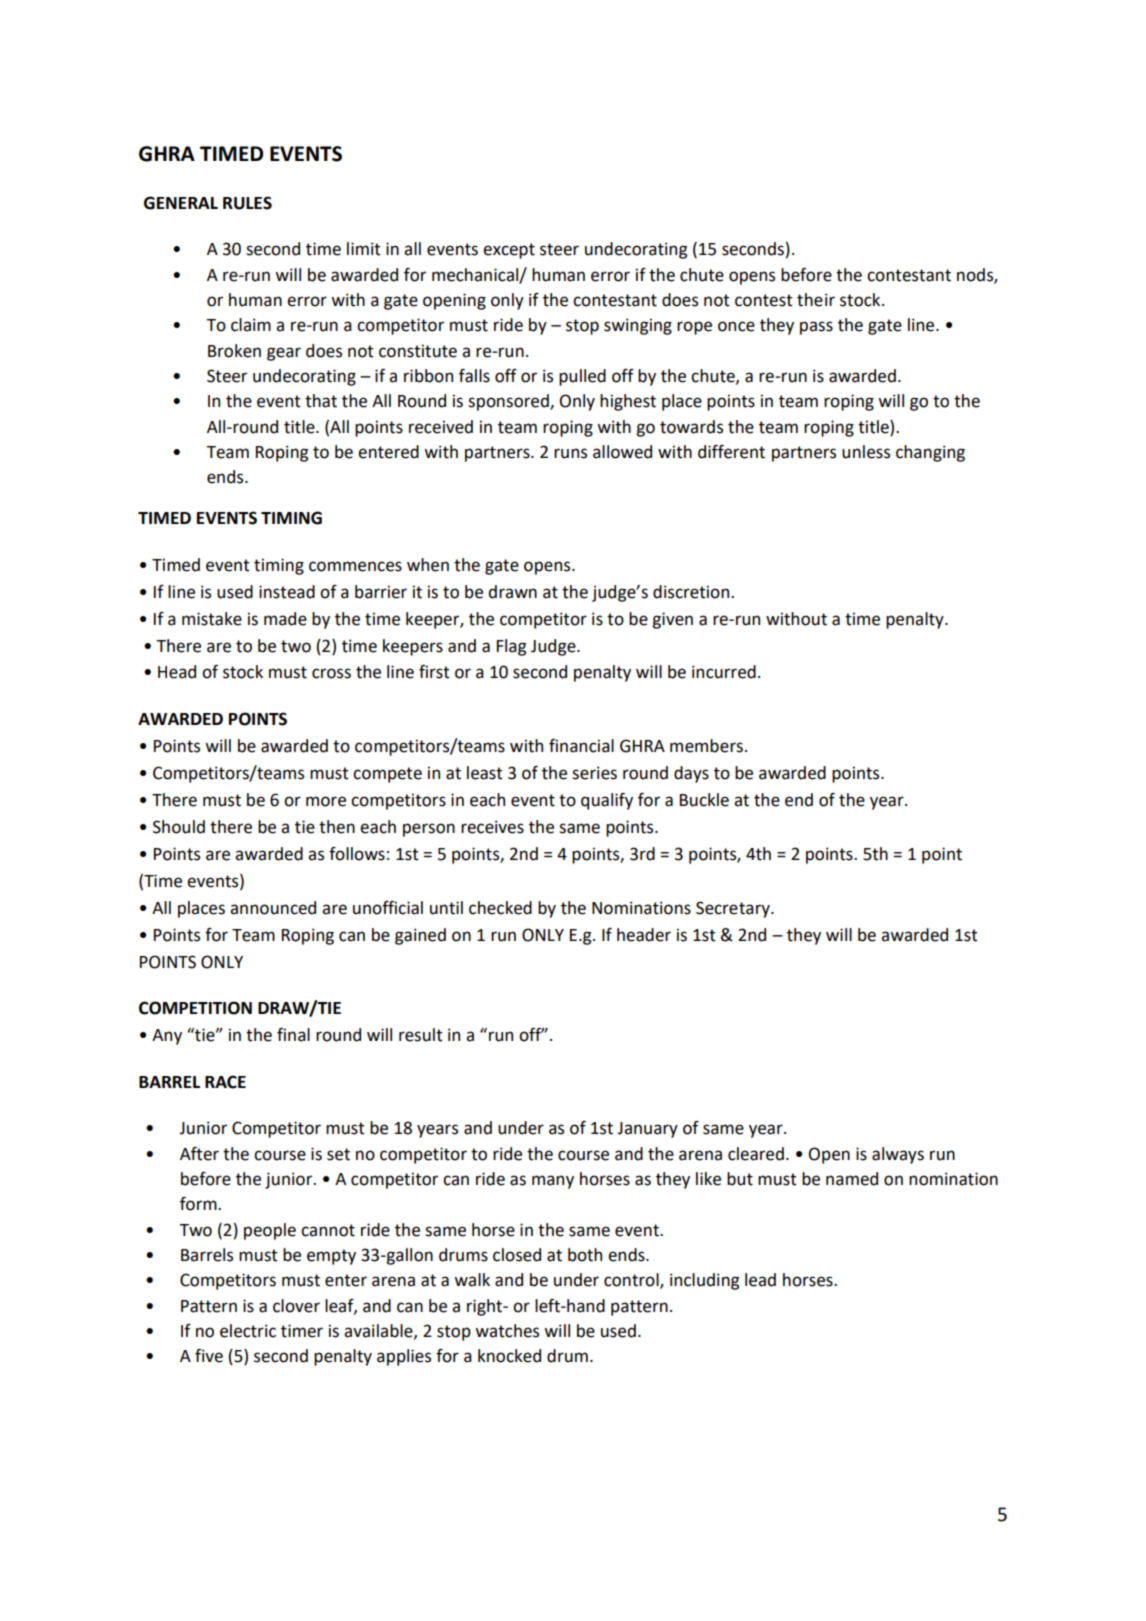 The width and height of the page is (1146, 1621). I want to click on unless, so click(866, 452).
